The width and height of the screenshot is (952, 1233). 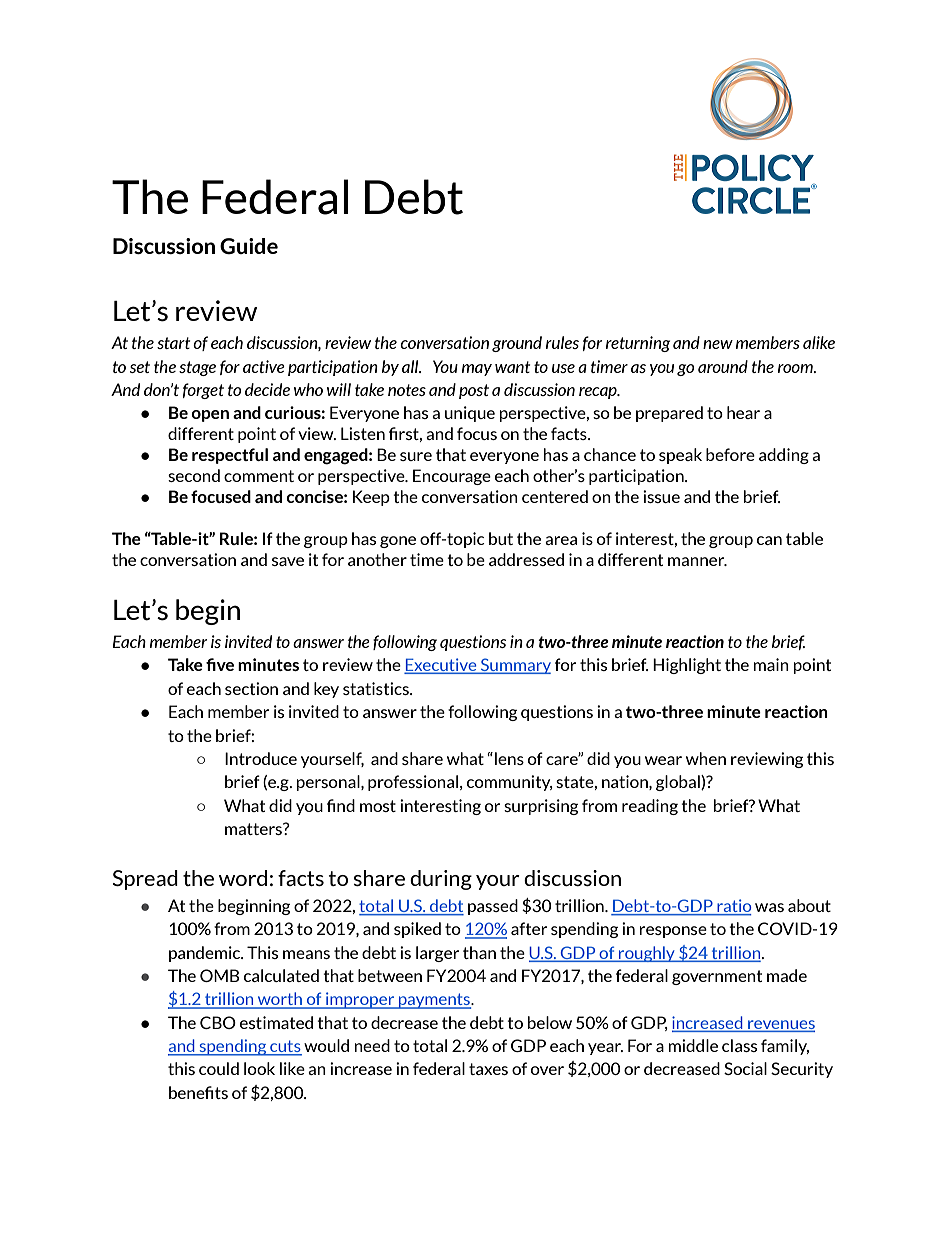 What do you see at coordinates (733, 907) in the screenshot?
I see `ratio` at bounding box center [733, 907].
